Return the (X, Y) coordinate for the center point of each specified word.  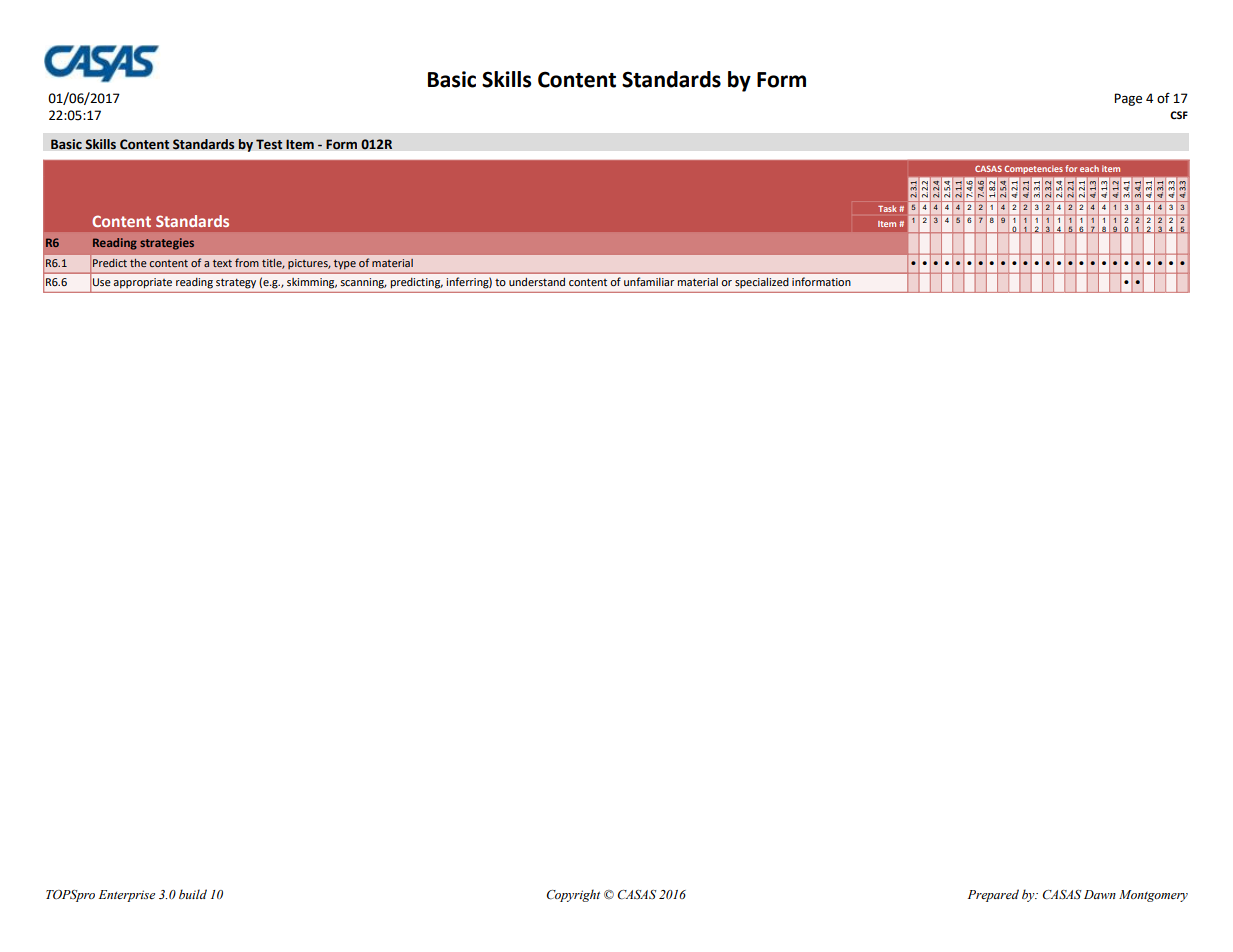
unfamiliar (649, 281)
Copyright (573, 895)
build (193, 894)
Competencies (1034, 169)
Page (1128, 99)
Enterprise (127, 896)
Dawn (1100, 894)
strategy (236, 284)
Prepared (993, 895)
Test (269, 144)
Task (887, 208)
